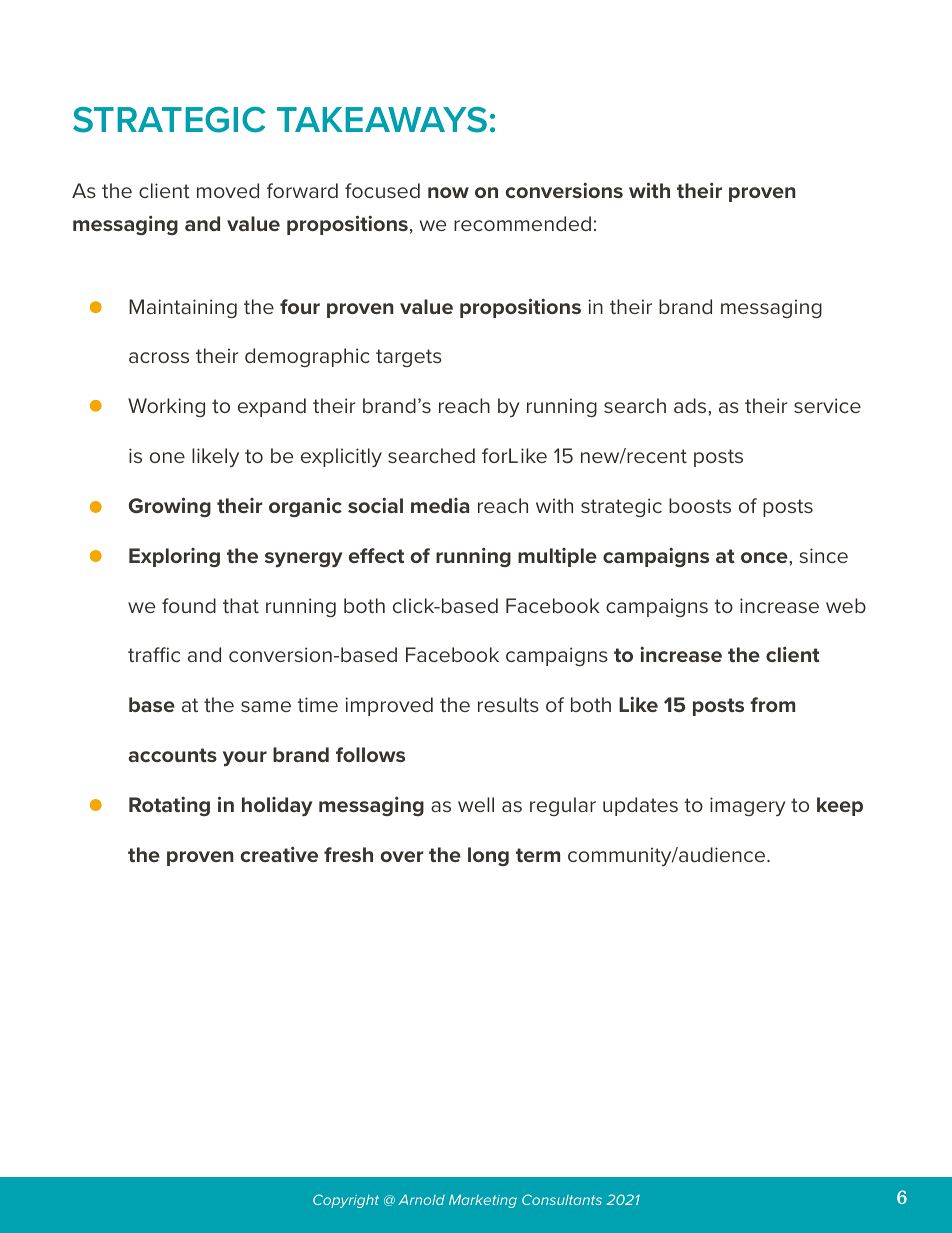 Image resolution: width=952 pixels, height=1233 pixels. I want to click on long, so click(488, 856).
